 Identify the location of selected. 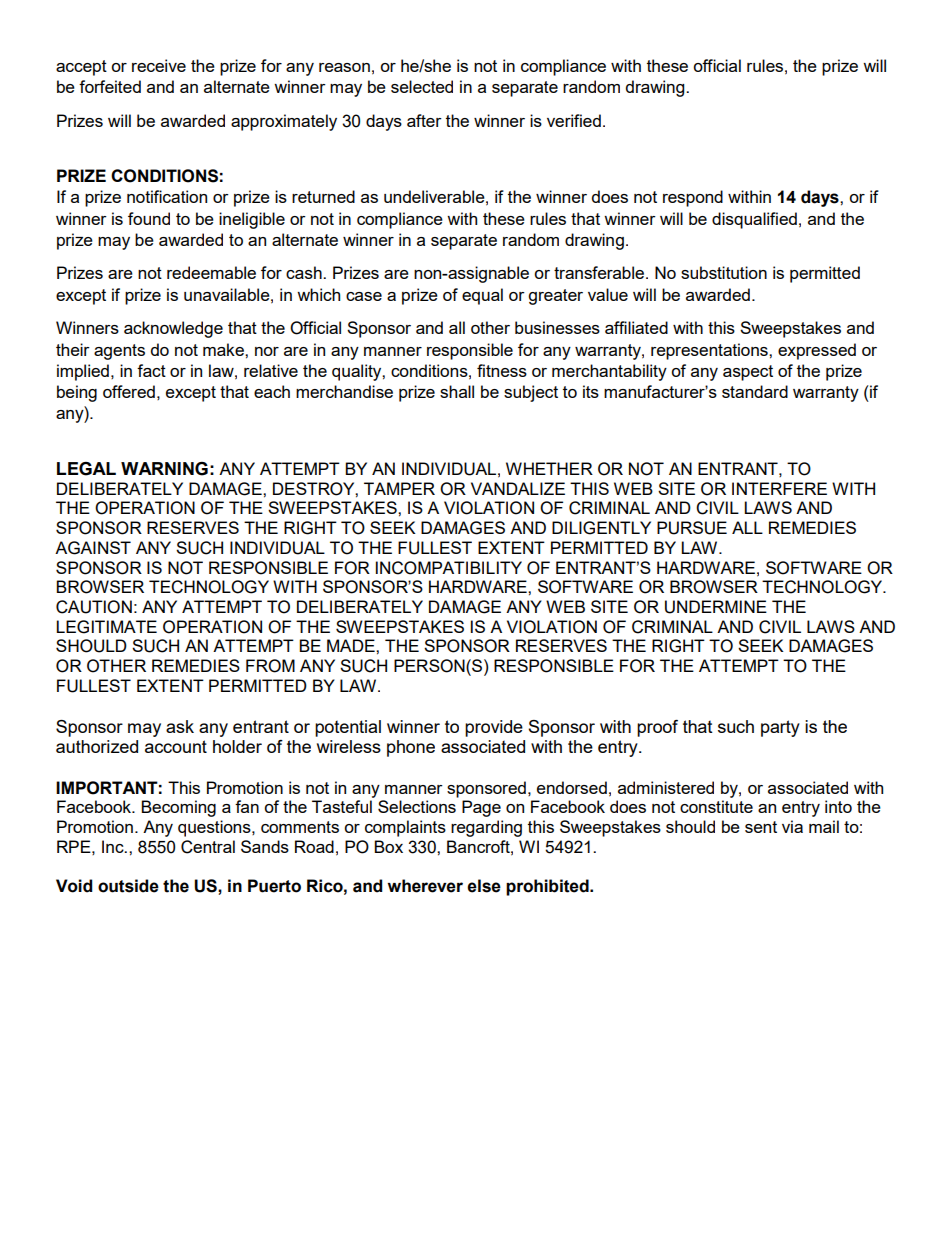
(422, 86).
